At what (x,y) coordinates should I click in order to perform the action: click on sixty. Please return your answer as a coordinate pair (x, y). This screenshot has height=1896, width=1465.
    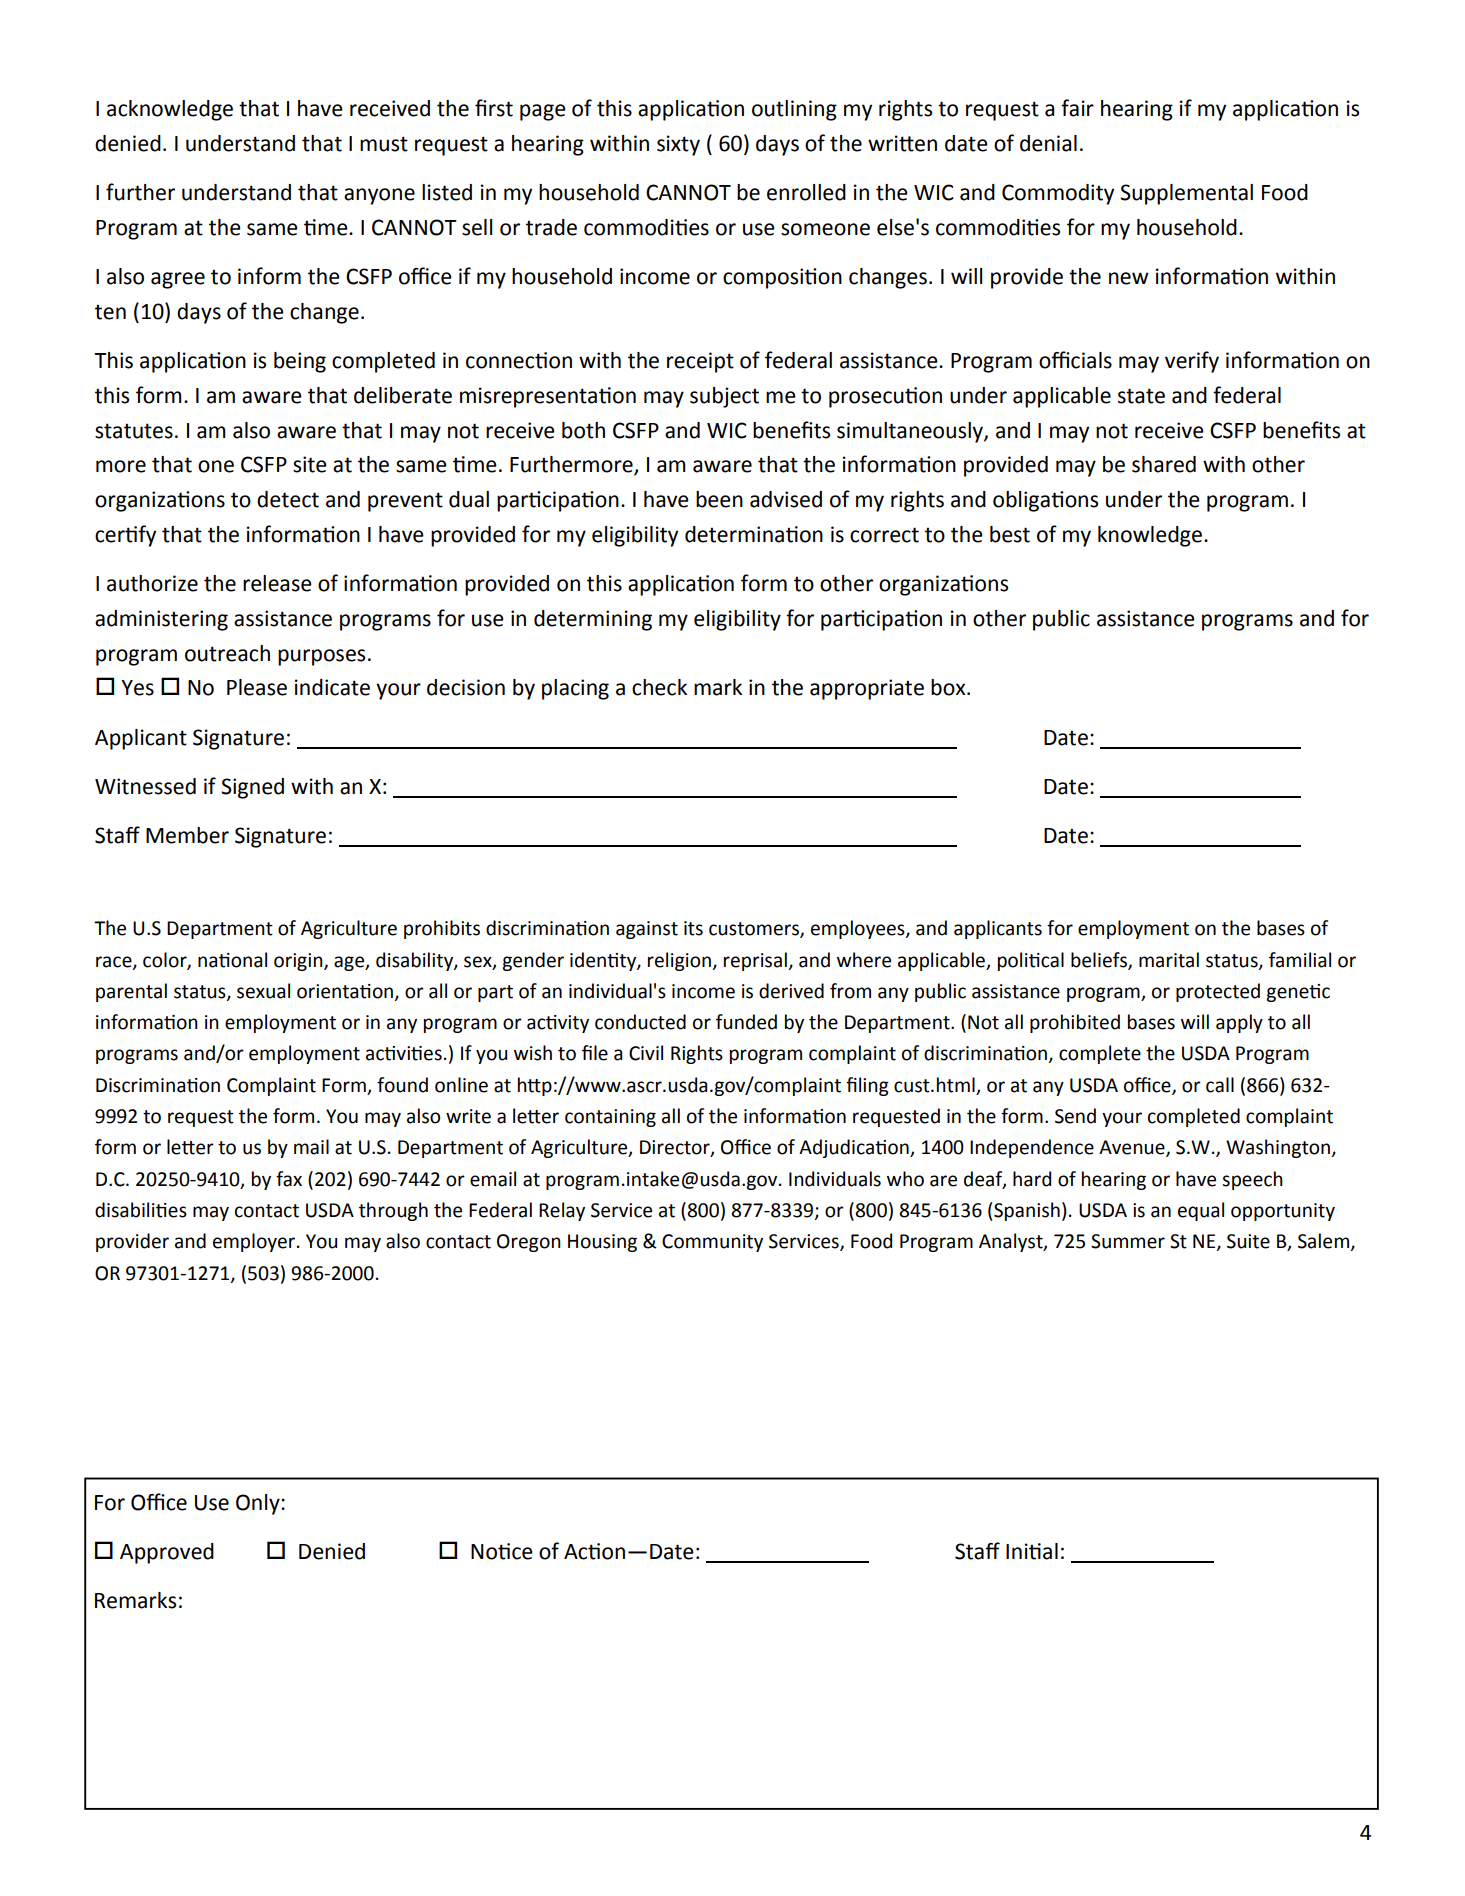
    Looking at the image, I should click on (678, 145).
